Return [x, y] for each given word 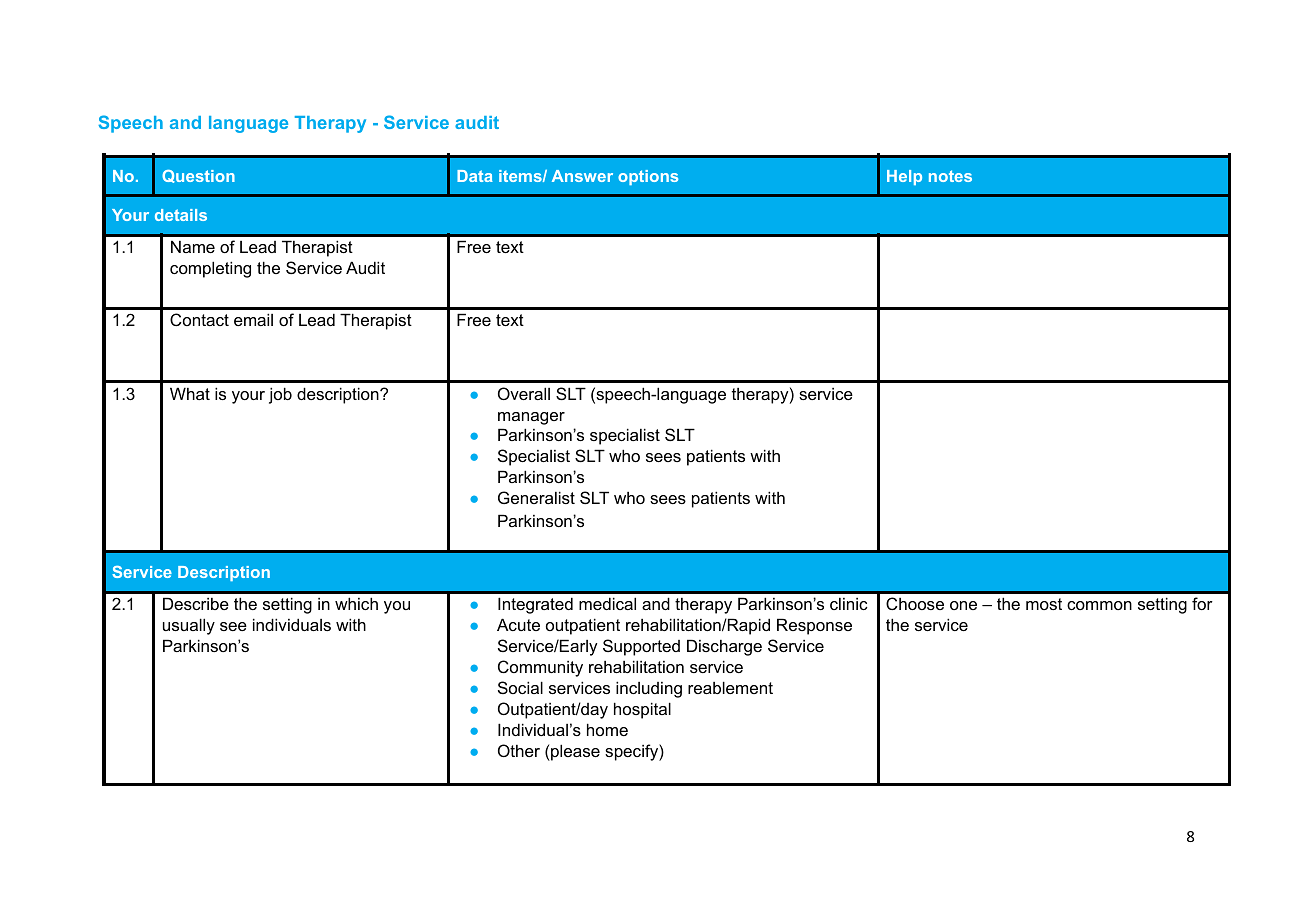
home [607, 729]
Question [198, 176]
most [1044, 604]
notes [950, 176]
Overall [524, 393]
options [648, 177]
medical [607, 603]
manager [531, 418]
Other [519, 750]
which [356, 603]
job [280, 395]
